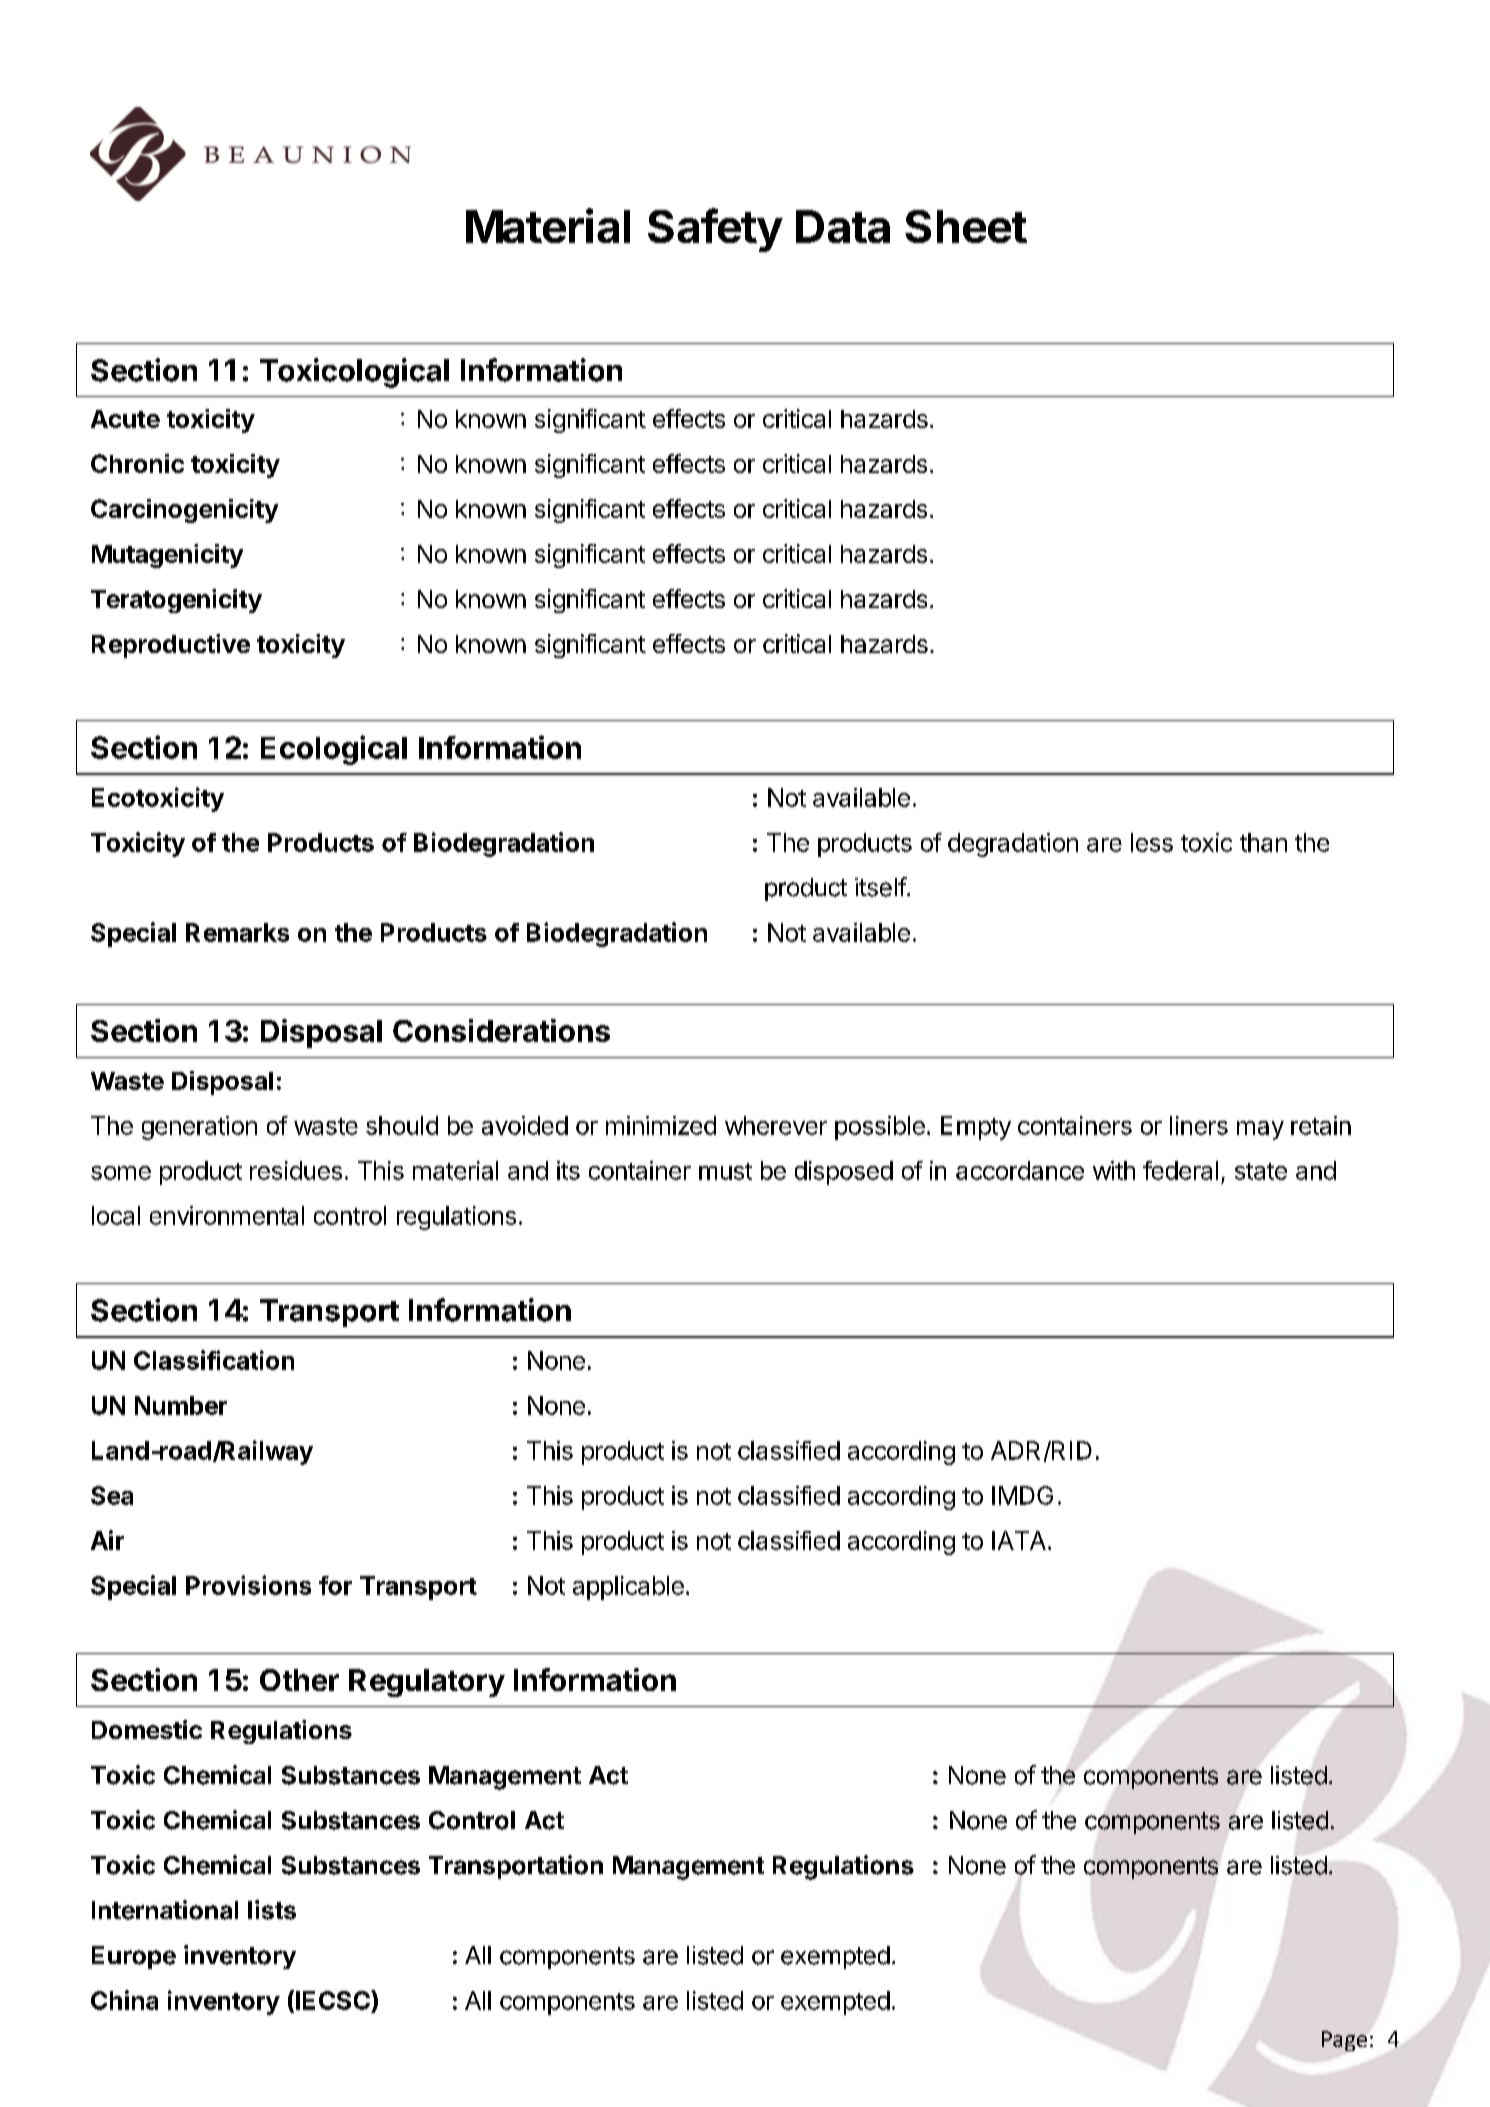 The image size is (1490, 2107). I want to click on lists, so click(272, 1910).
